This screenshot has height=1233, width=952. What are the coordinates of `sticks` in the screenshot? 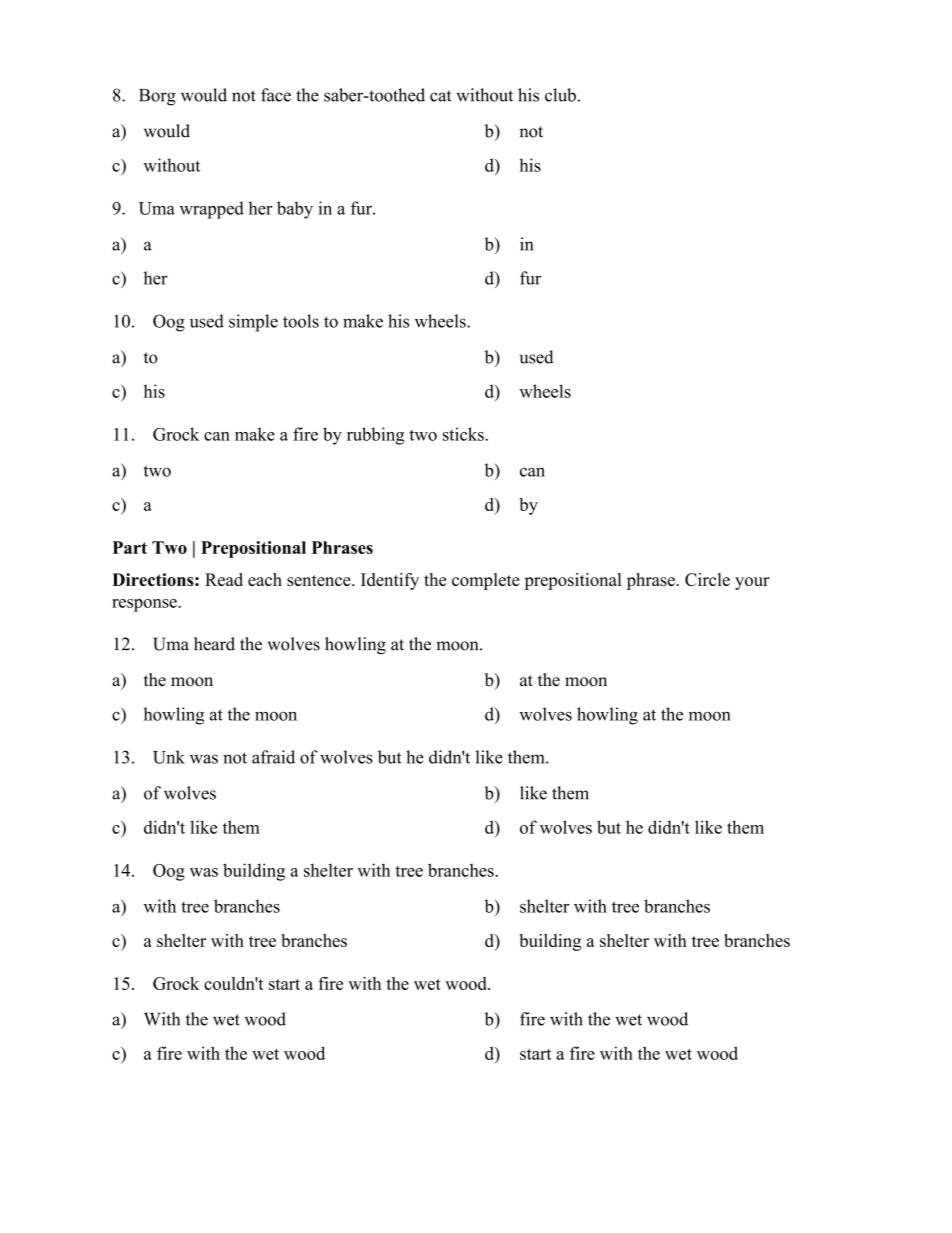 It's located at (463, 434).
